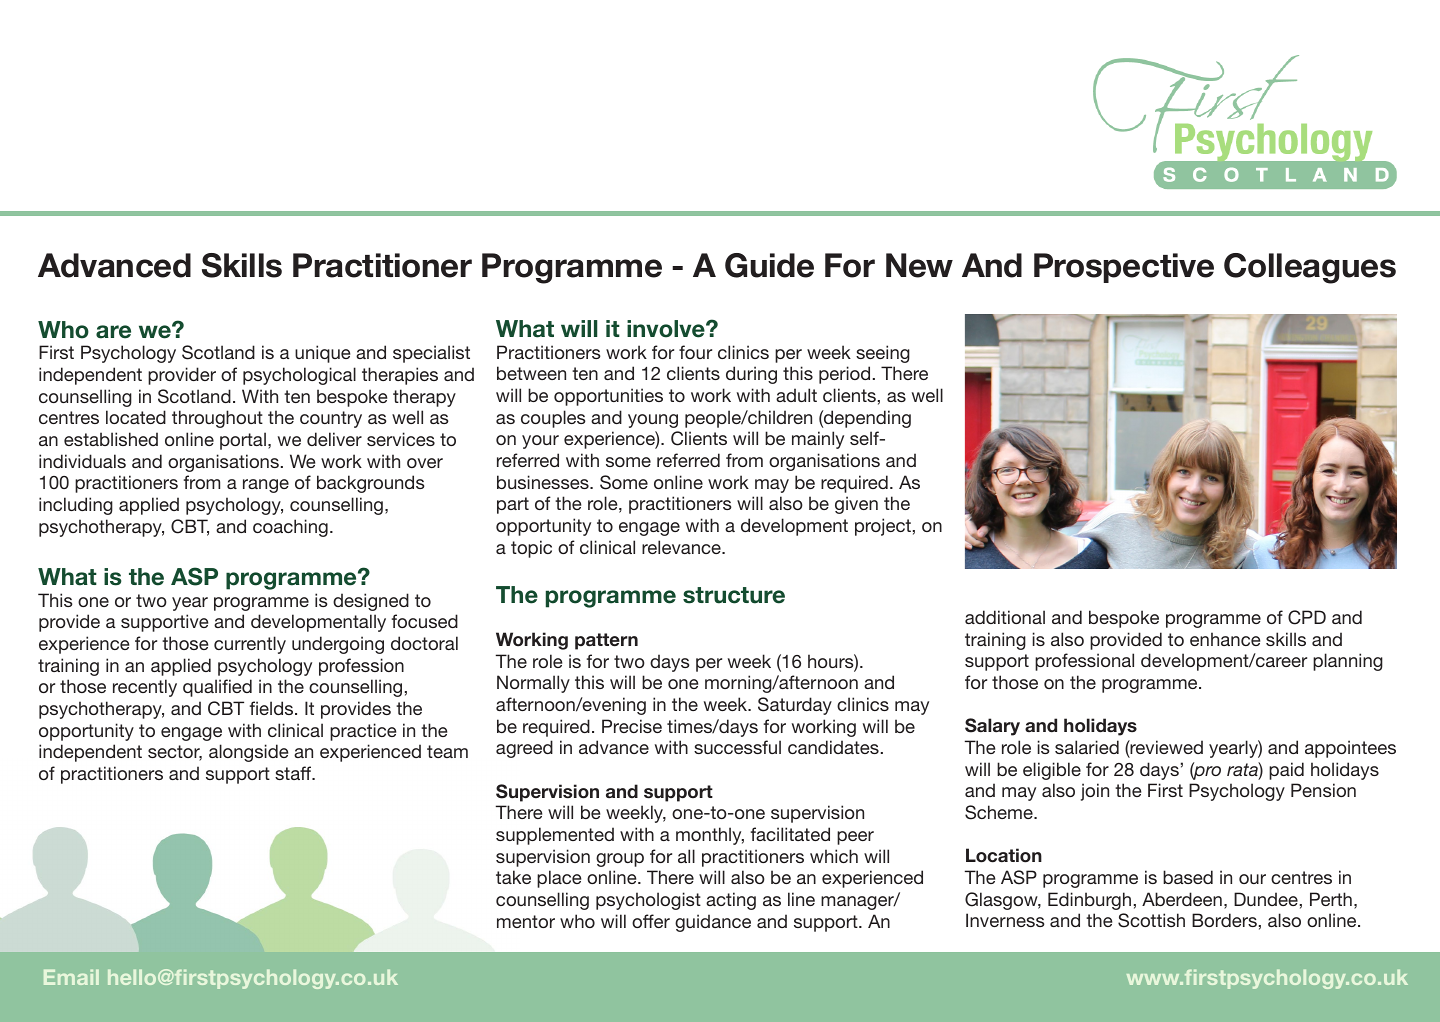 The image size is (1440, 1022). I want to click on Borders, so click(1224, 920).
